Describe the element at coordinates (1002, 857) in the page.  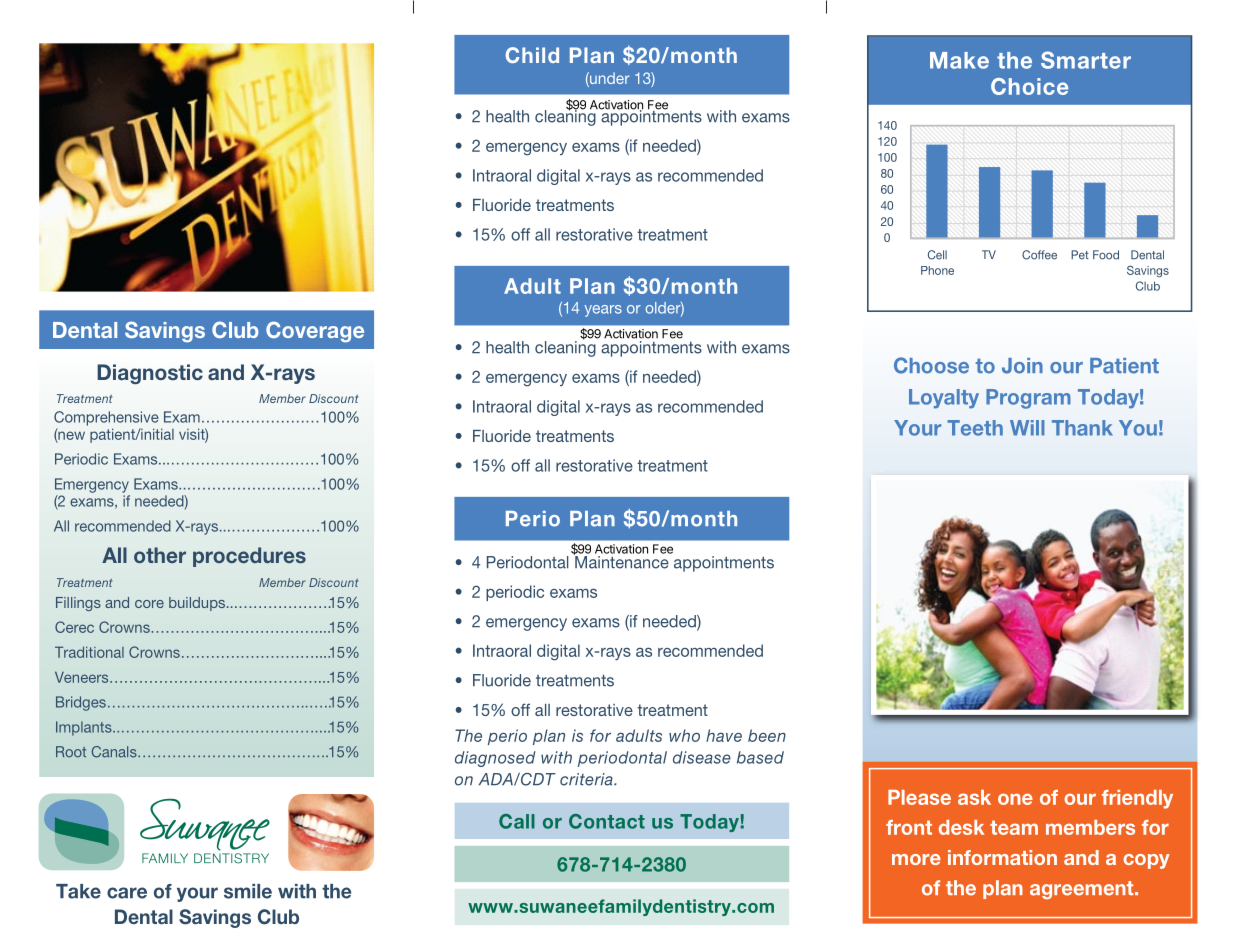
I see `information` at that location.
